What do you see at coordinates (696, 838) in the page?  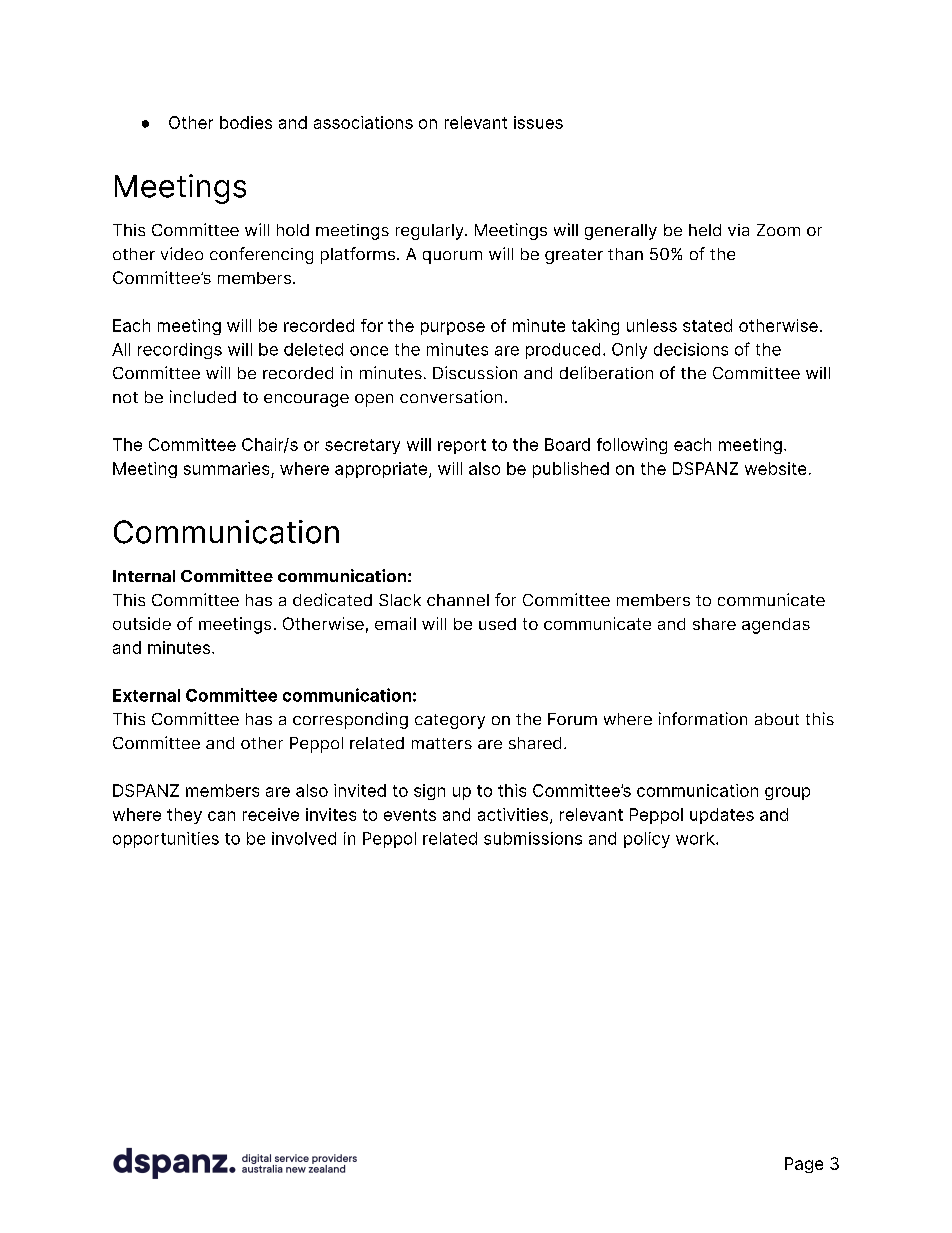 I see `work` at bounding box center [696, 838].
